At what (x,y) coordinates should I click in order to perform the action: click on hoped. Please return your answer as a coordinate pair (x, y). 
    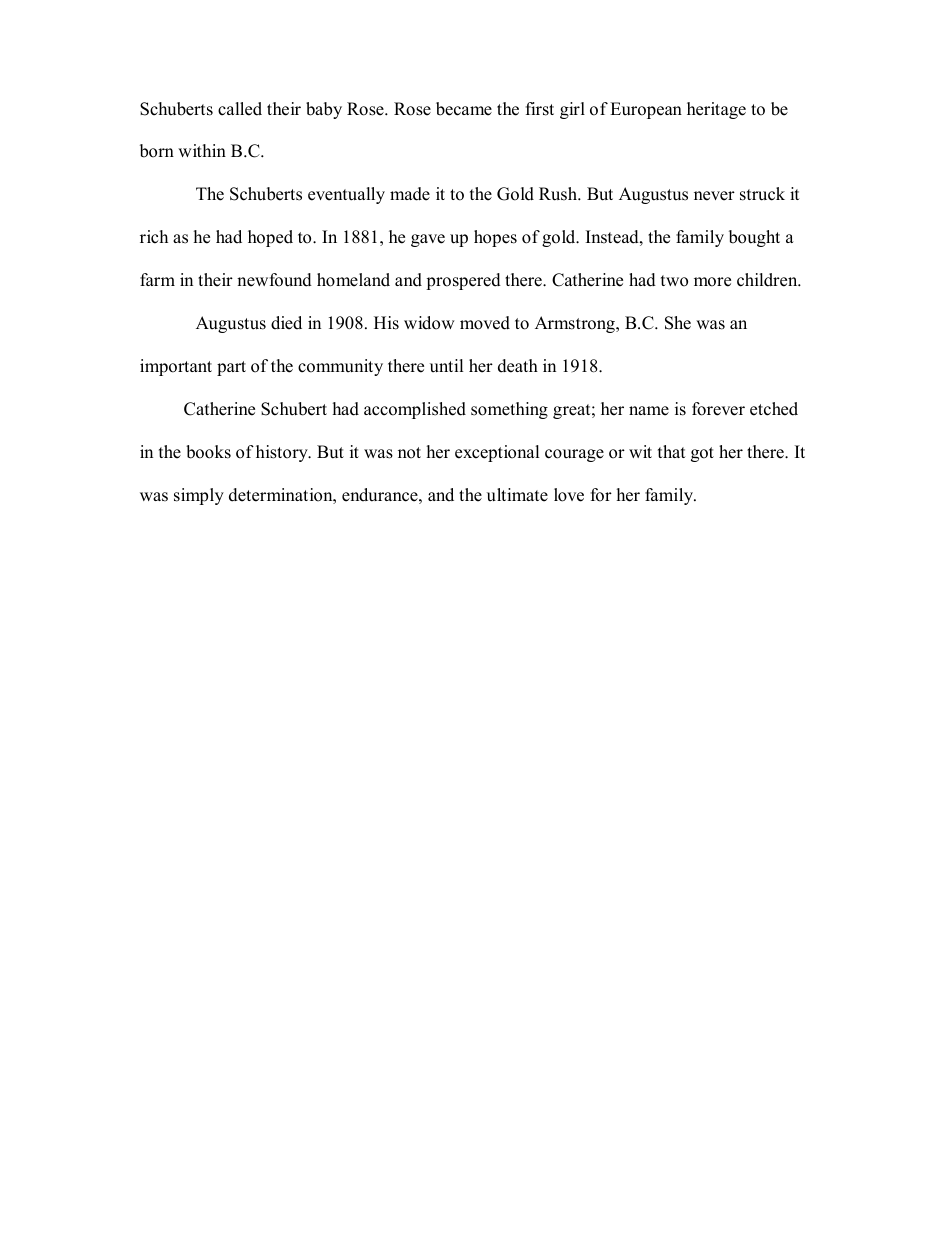
    Looking at the image, I should click on (270, 238).
